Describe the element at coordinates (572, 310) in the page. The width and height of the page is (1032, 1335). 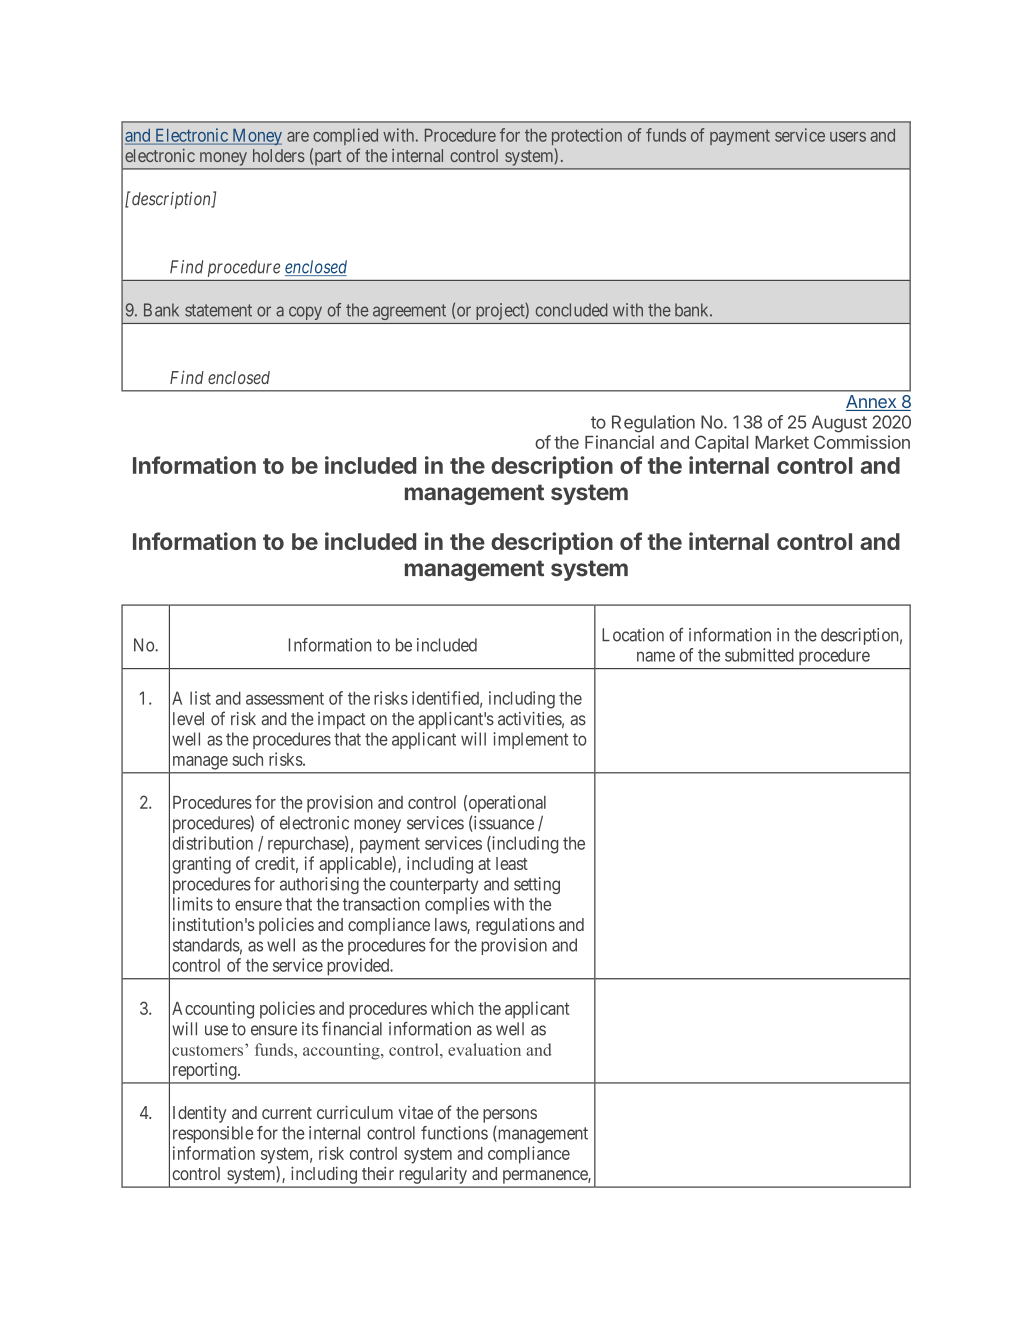
I see `concluded` at that location.
